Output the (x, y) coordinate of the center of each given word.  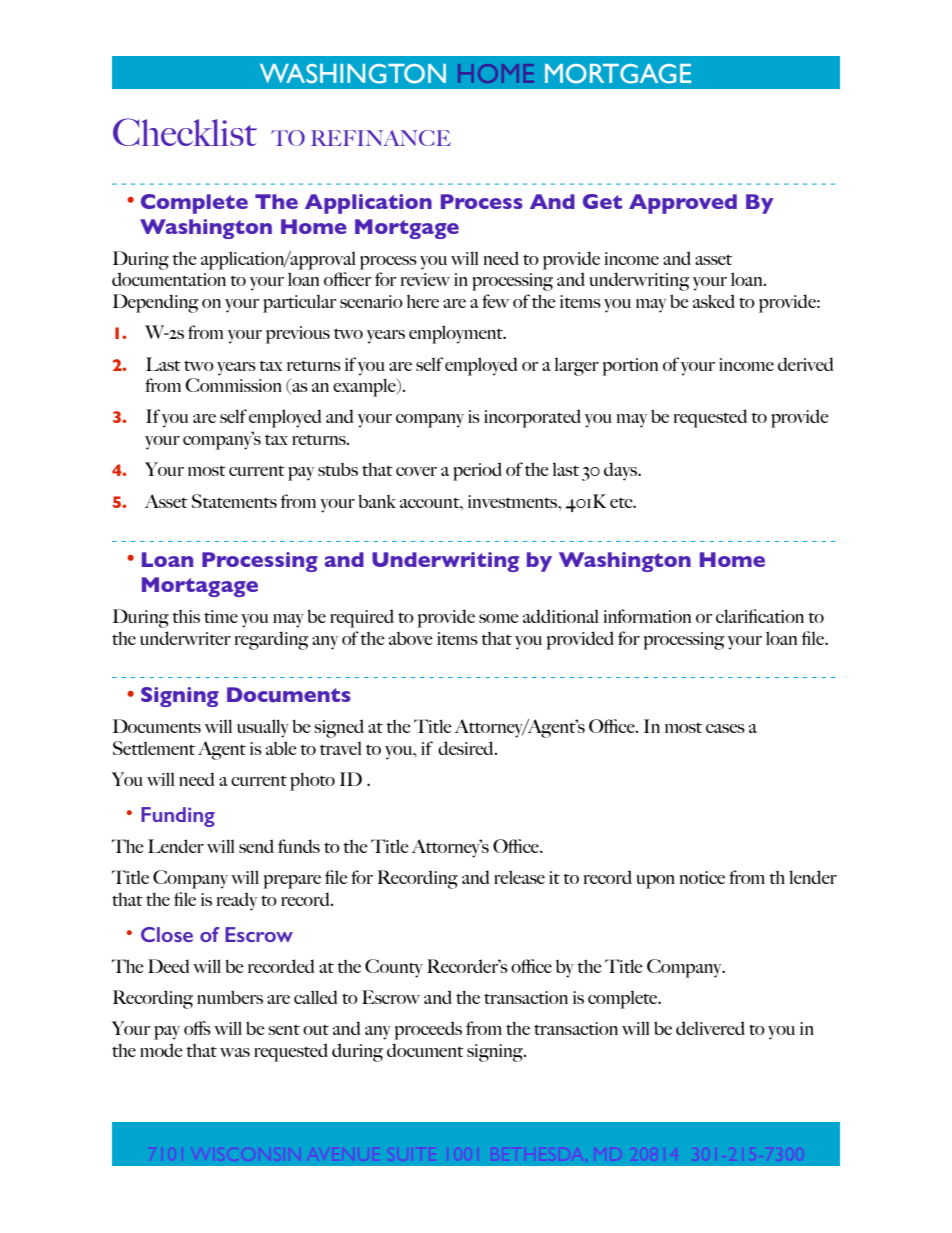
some (499, 618)
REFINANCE (381, 138)
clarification (760, 616)
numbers (230, 997)
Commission (233, 385)
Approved (683, 204)
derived (806, 364)
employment (457, 334)
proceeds (428, 1030)
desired (467, 748)
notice (702, 877)
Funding (178, 817)
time (221, 616)
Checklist (185, 132)
